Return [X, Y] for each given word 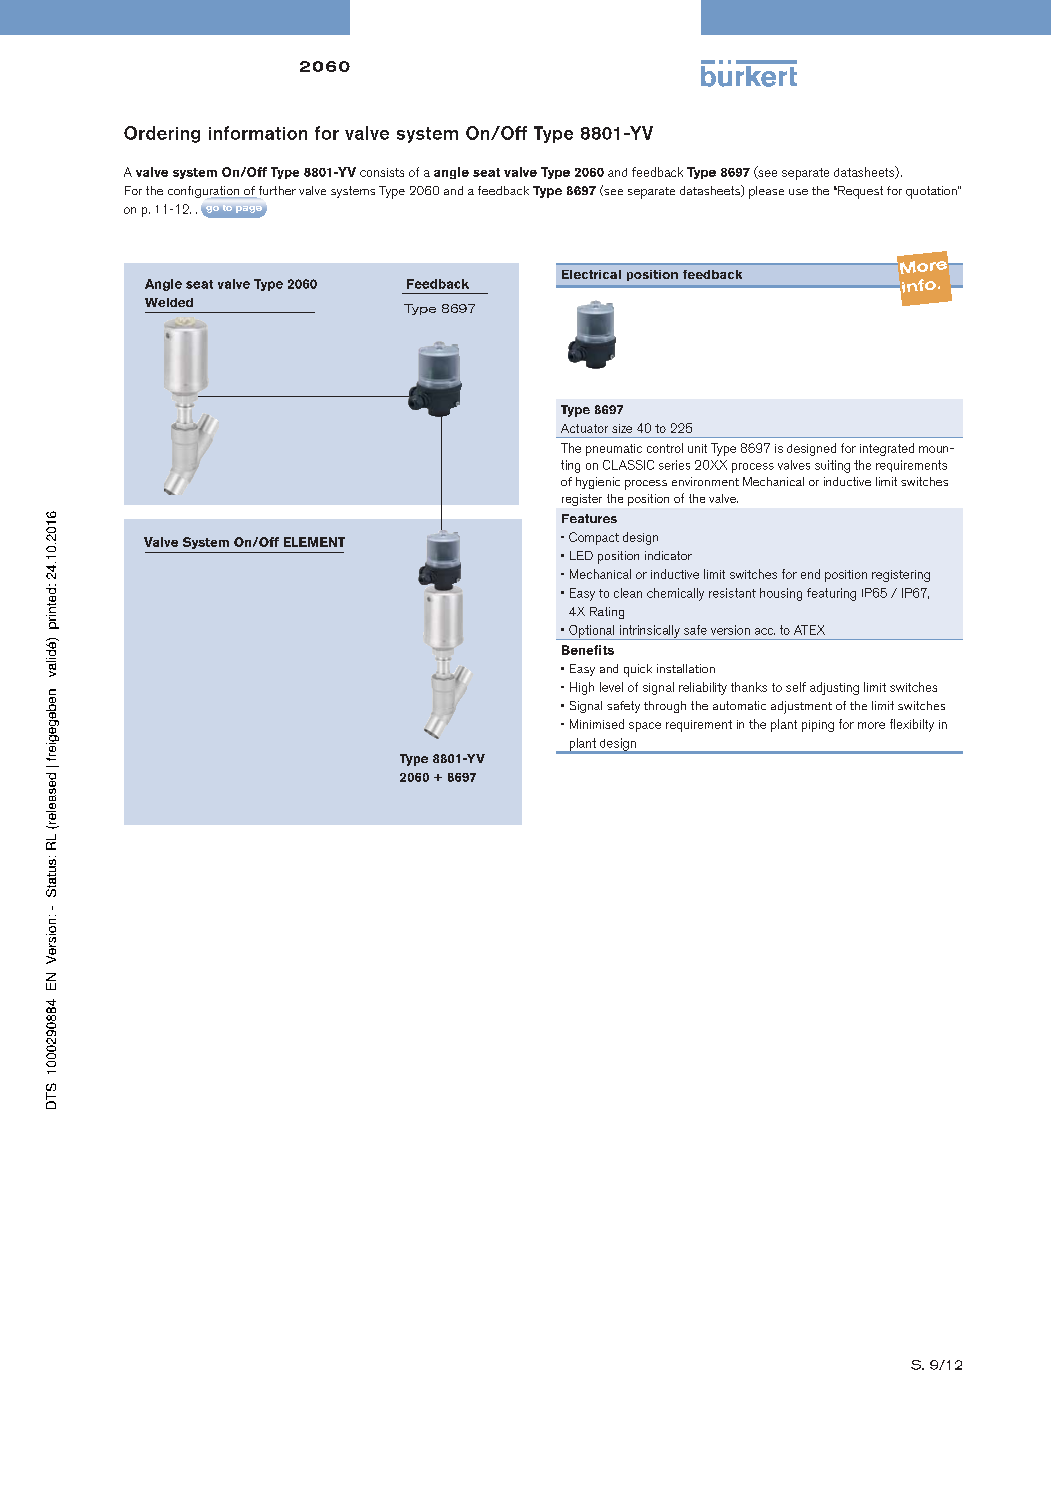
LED [581, 555]
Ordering [162, 134]
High [582, 688]
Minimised [597, 724]
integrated [887, 449]
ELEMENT [314, 542]
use [798, 192]
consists [382, 172]
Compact [594, 538]
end [810, 574]
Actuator [584, 428]
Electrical [591, 274]
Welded [169, 302]
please [766, 192]
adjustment [801, 707]
